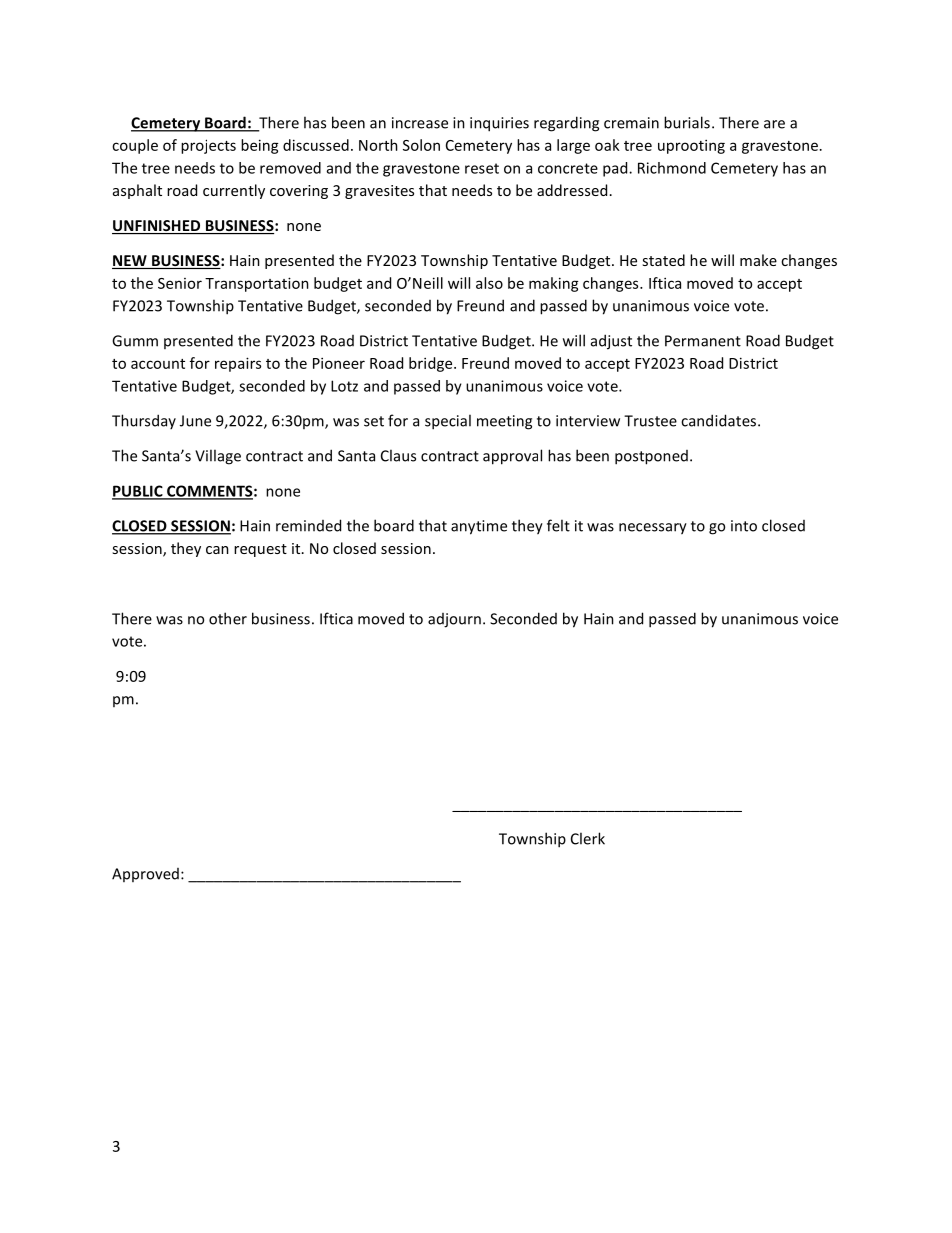  Describe the element at coordinates (720, 420) in the screenshot. I see `candidates` at that location.
